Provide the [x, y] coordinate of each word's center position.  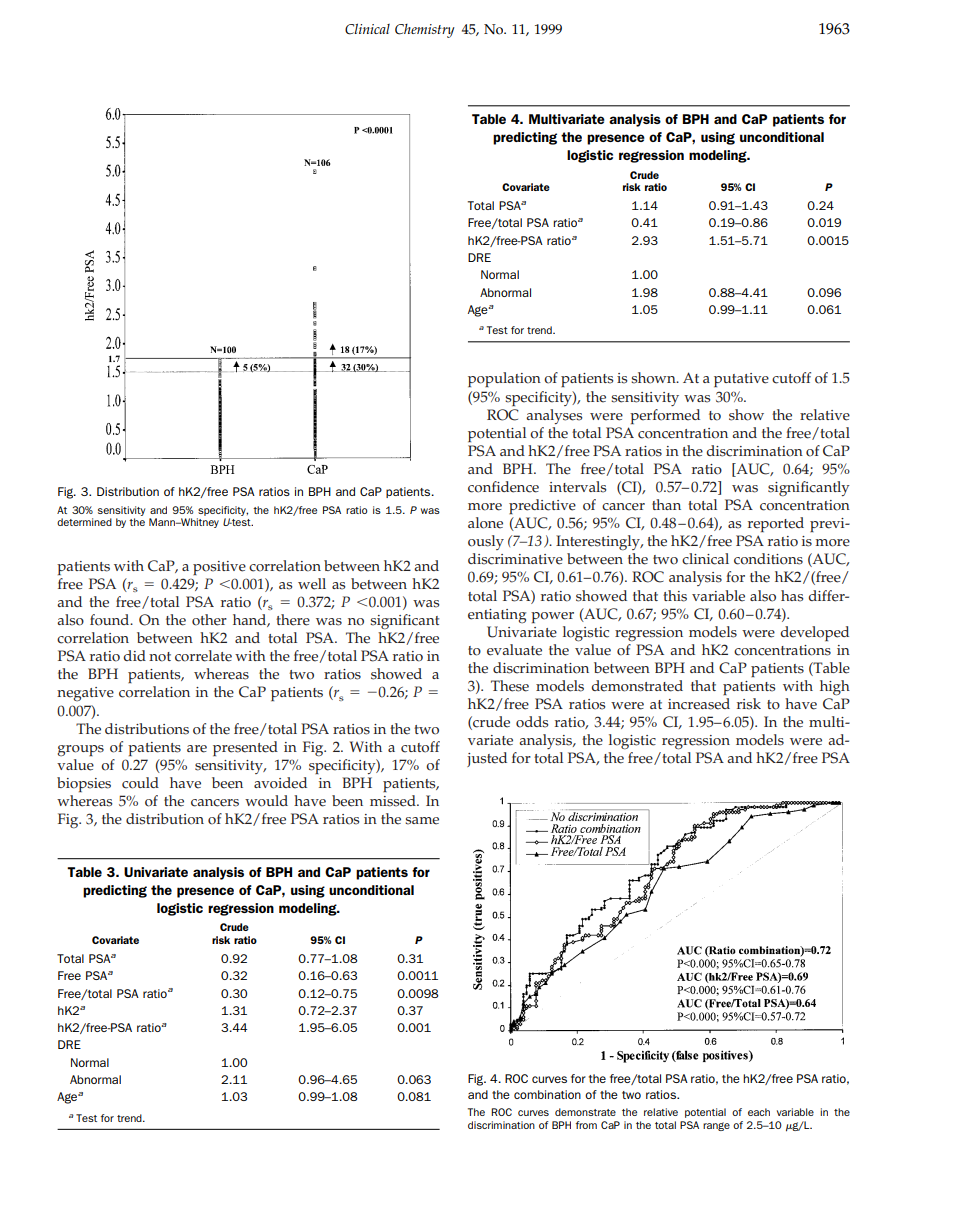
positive [219, 568]
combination [547, 1094]
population [504, 379]
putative [741, 380]
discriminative [515, 559]
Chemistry [425, 31]
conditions [768, 559]
